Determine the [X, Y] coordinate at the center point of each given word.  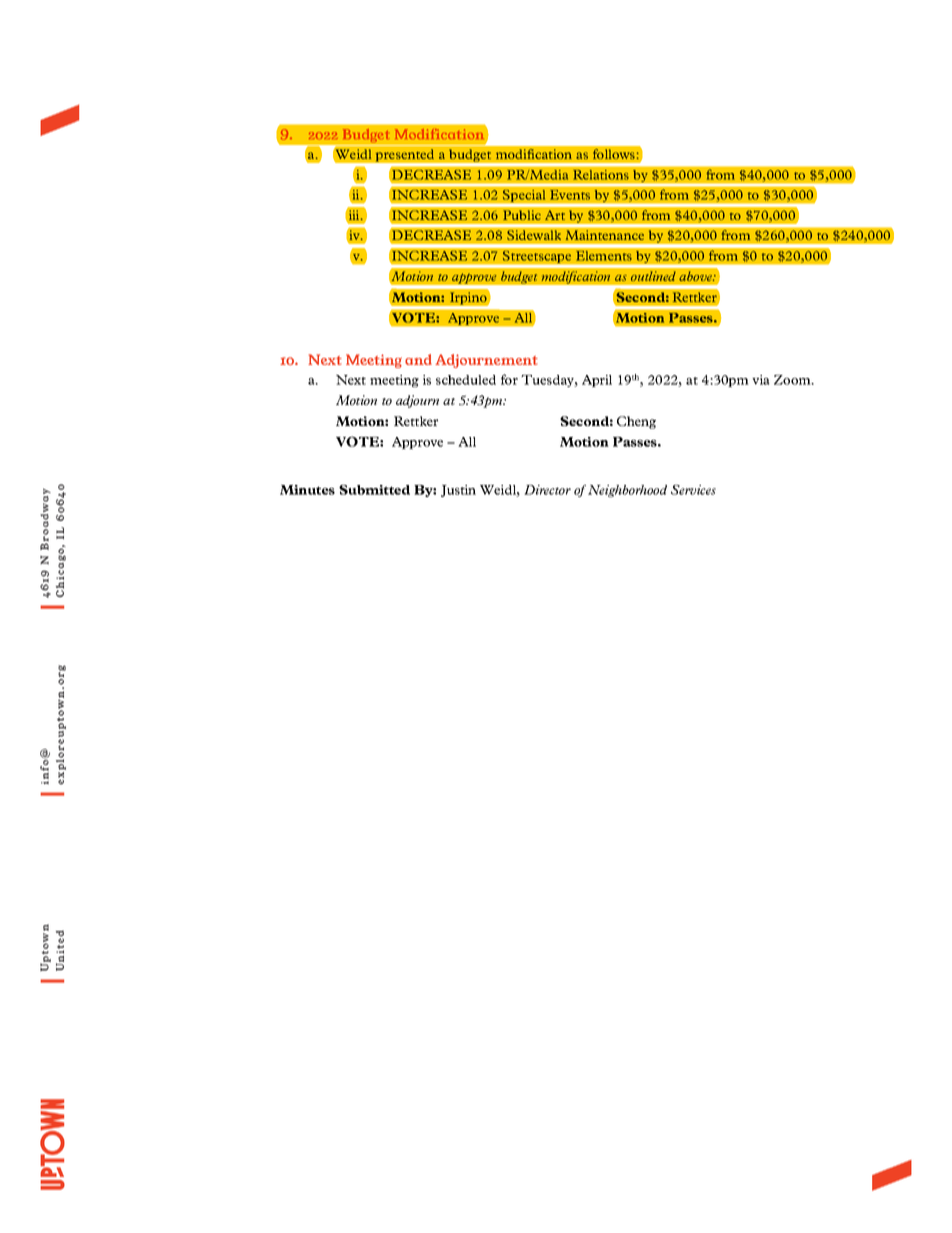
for [509, 379]
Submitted [374, 490]
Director [547, 490]
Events [570, 195]
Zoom [793, 380]
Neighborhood [627, 491]
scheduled [466, 380]
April [597, 381]
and [418, 359]
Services [693, 490]
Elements [604, 256]
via [761, 380]
